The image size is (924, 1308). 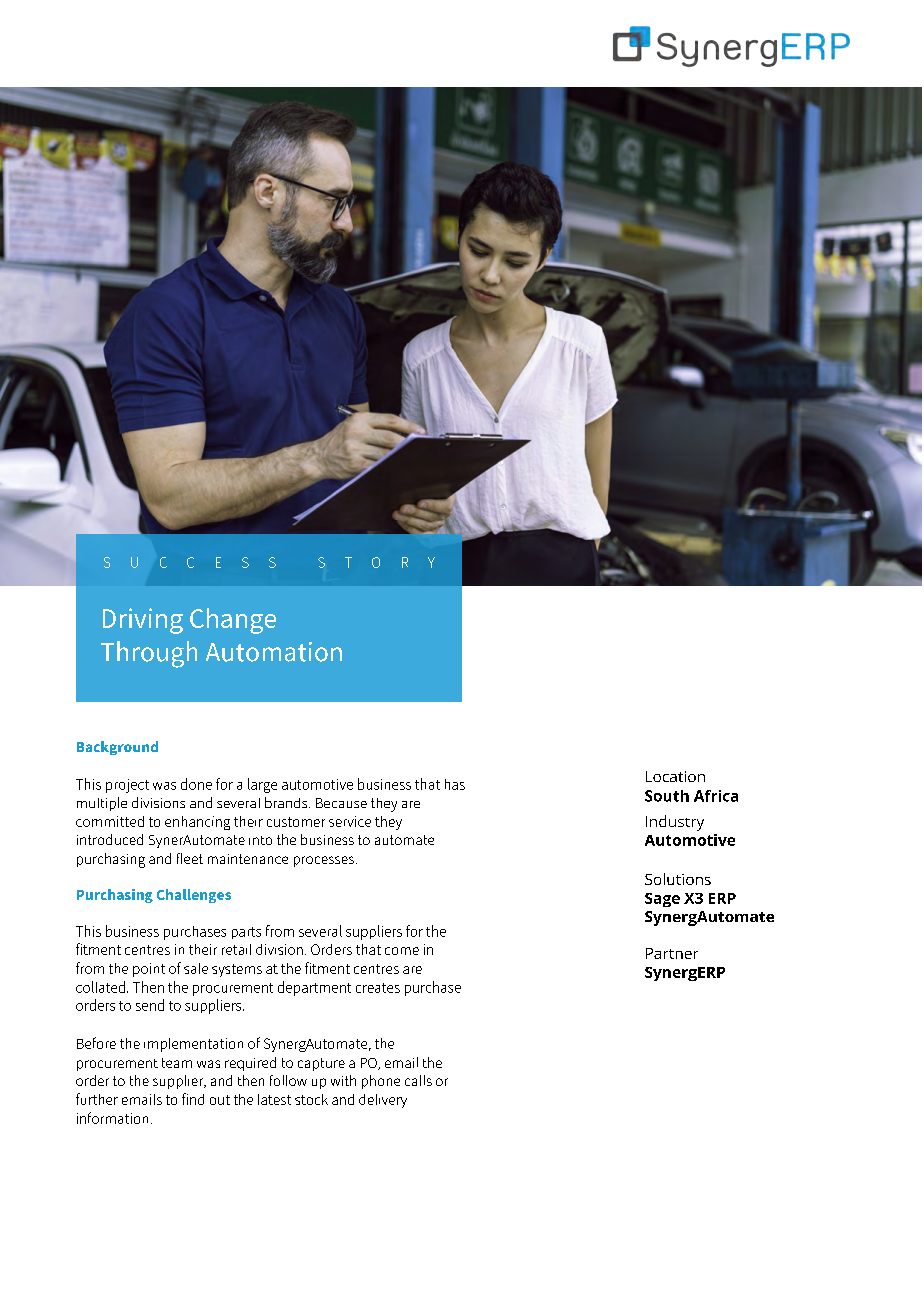 I want to click on point, so click(x=149, y=970).
